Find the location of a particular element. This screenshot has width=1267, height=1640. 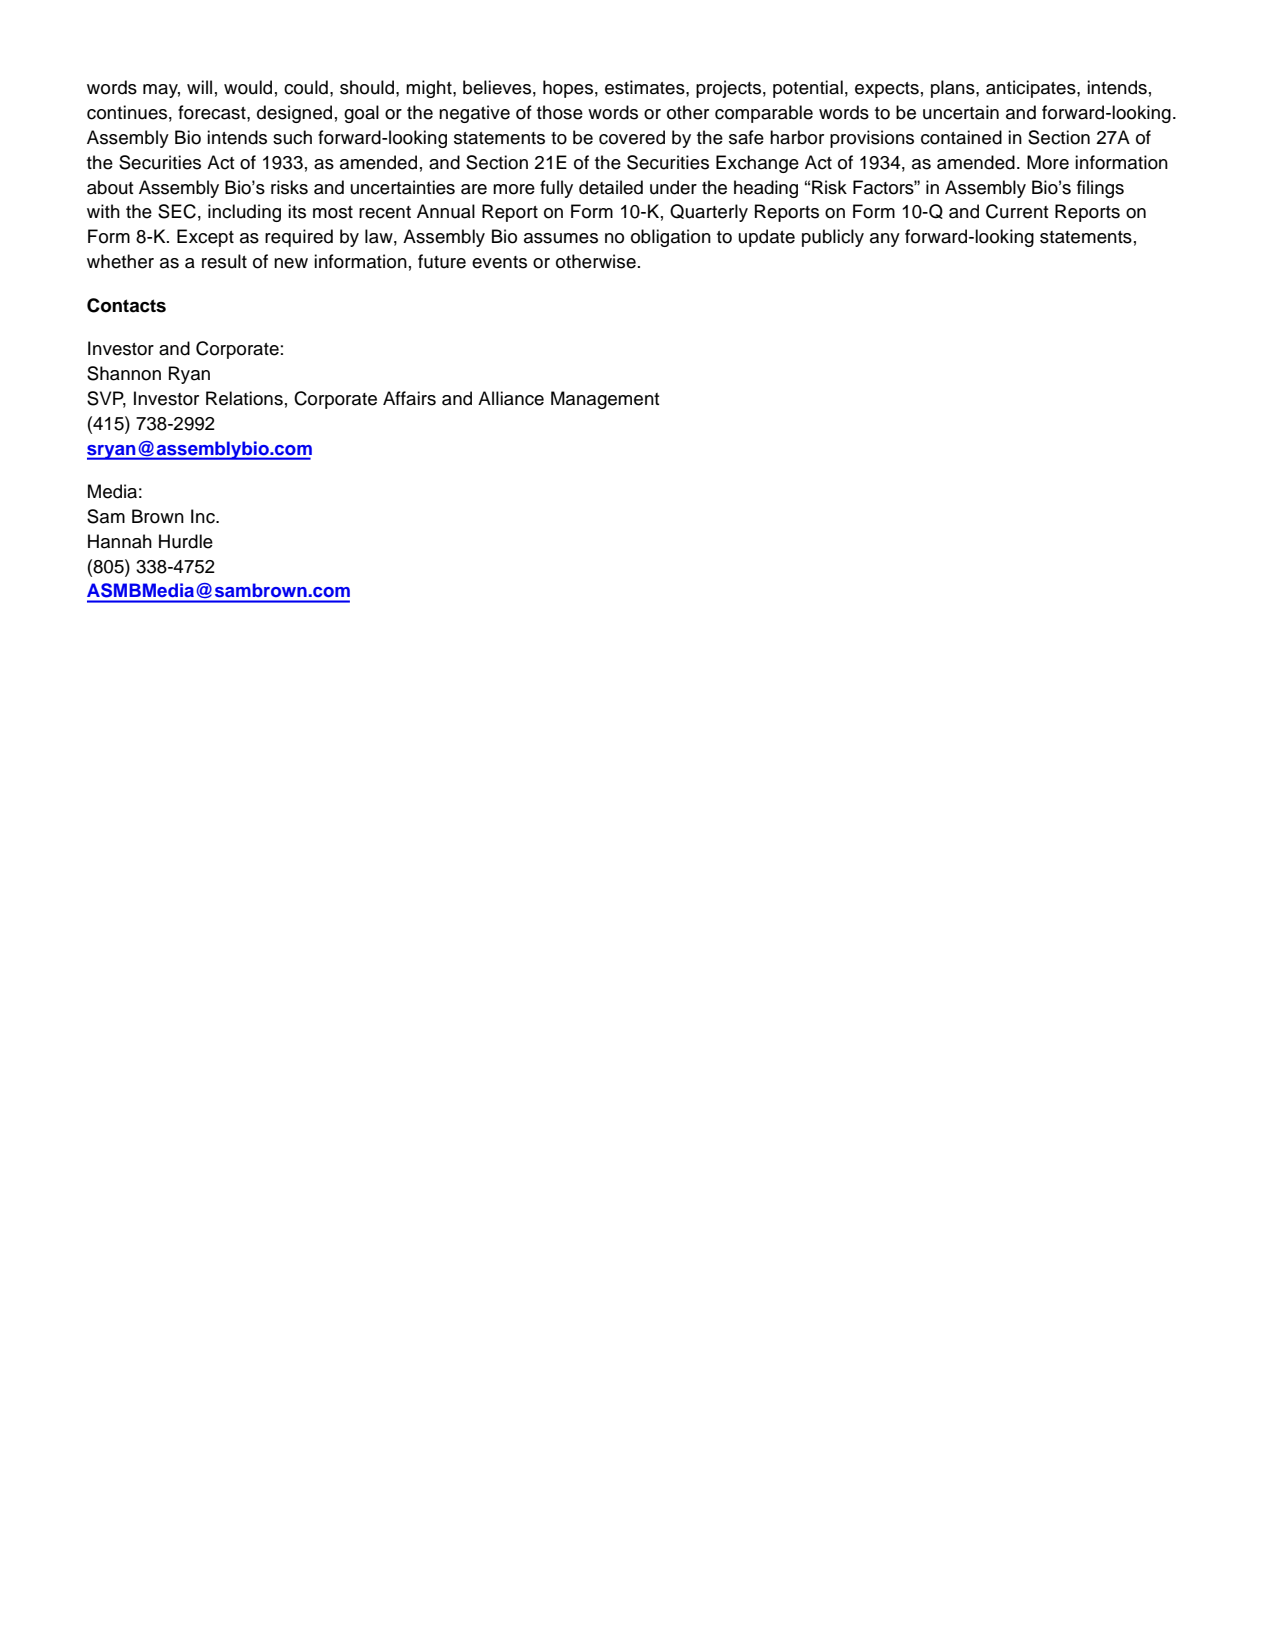

would is located at coordinates (248, 87).
